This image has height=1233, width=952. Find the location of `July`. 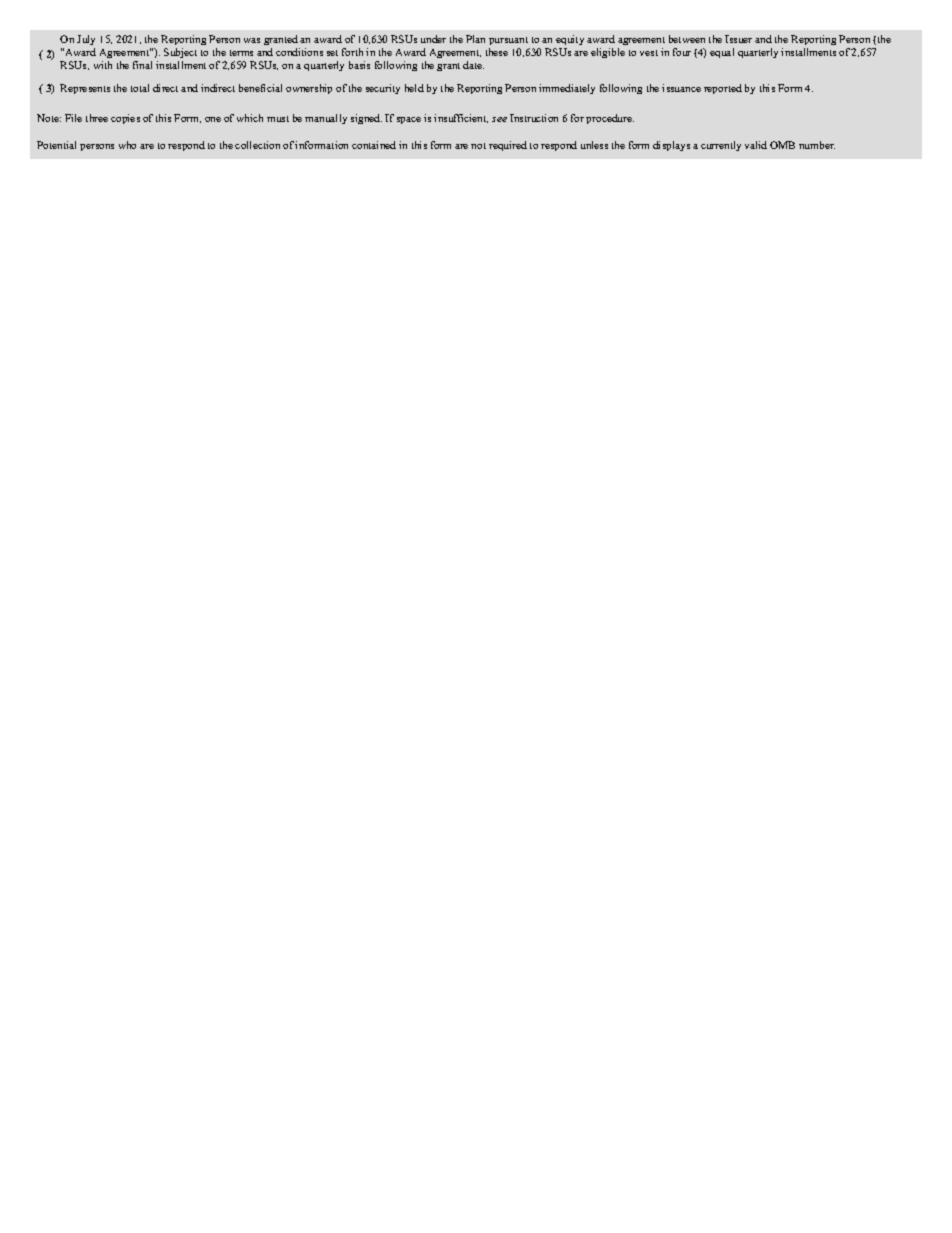

July is located at coordinates (86, 40).
